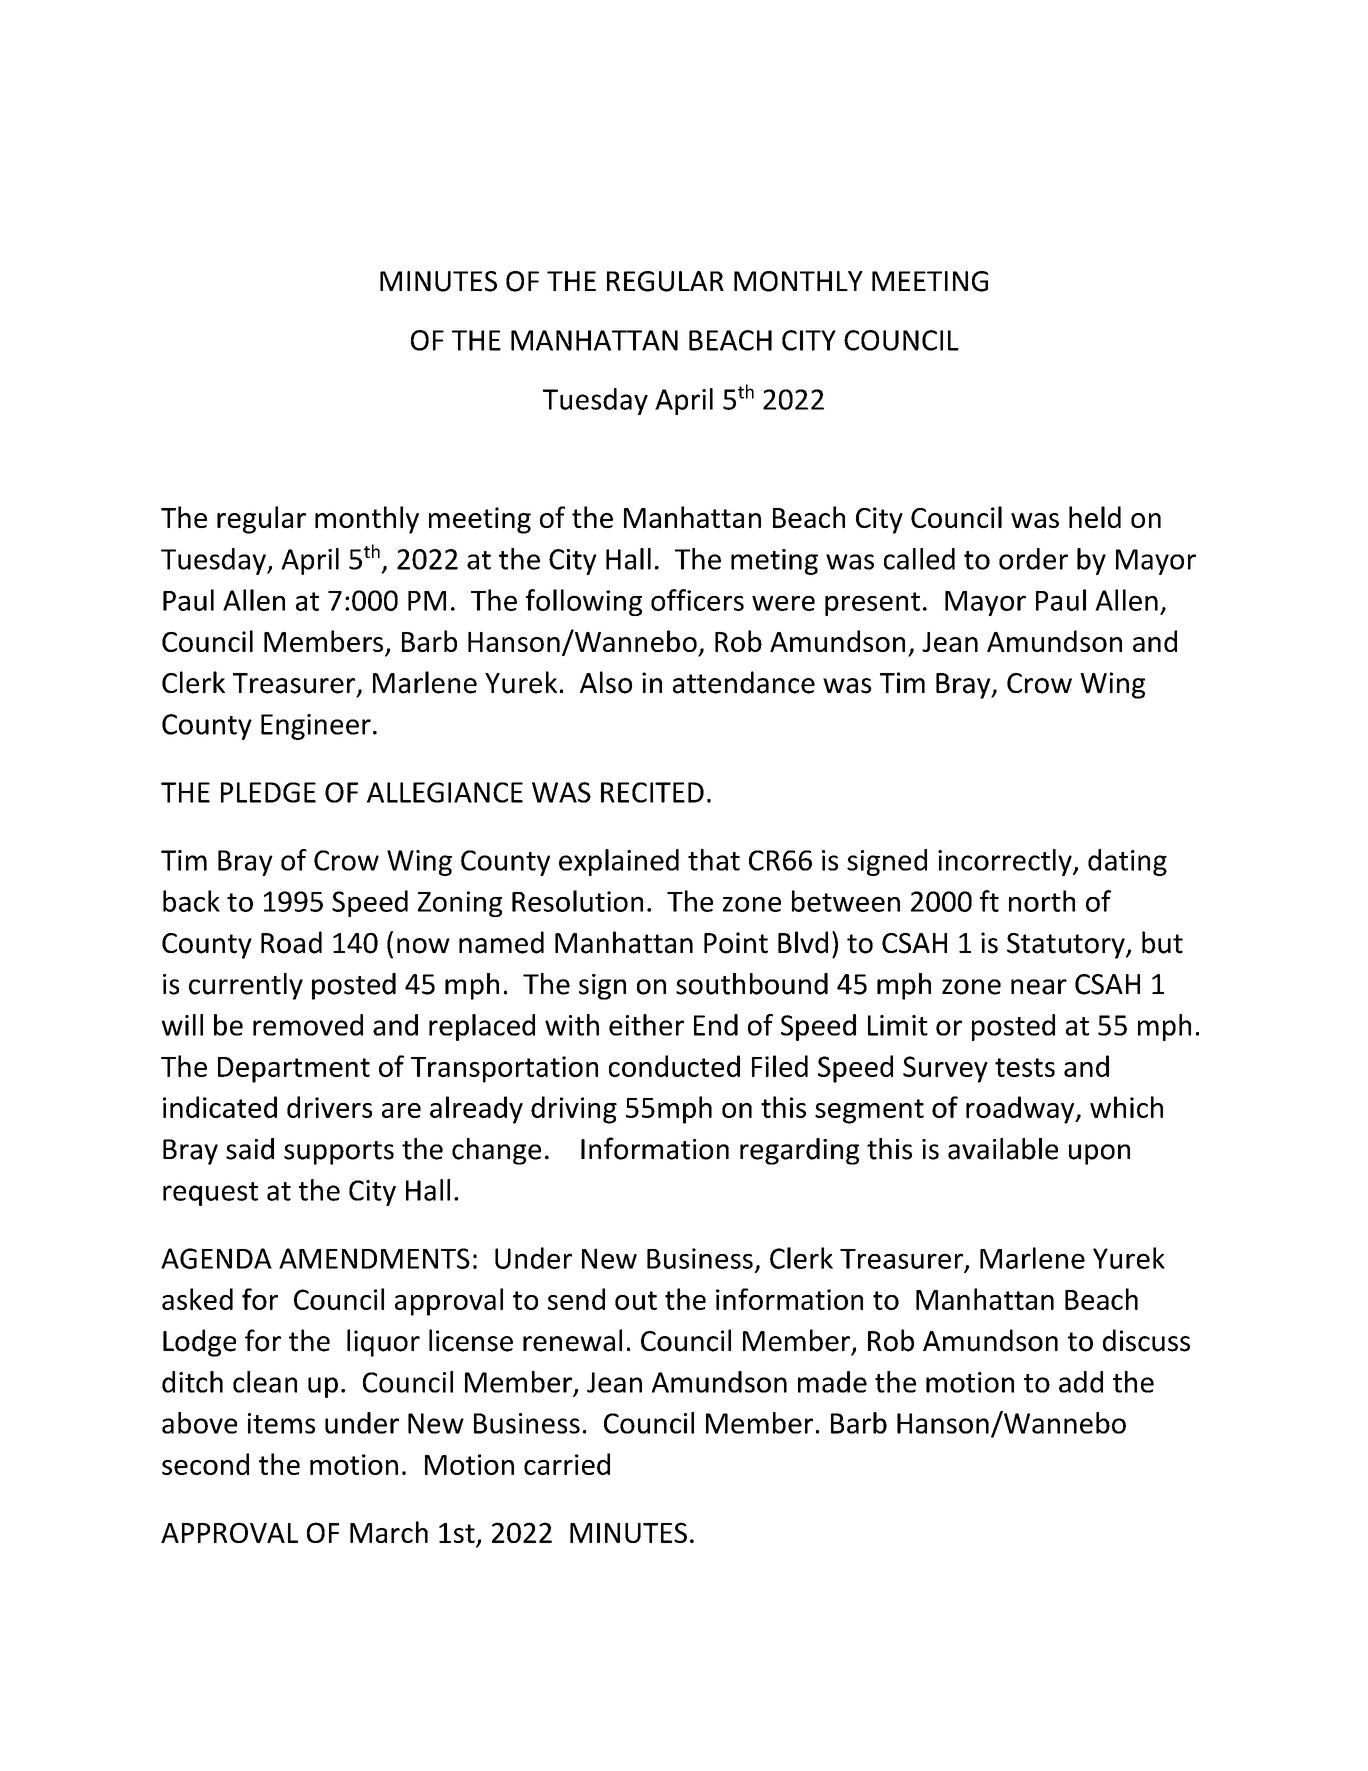 The image size is (1368, 1771). Describe the element at coordinates (714, 860) in the screenshot. I see `that` at that location.
